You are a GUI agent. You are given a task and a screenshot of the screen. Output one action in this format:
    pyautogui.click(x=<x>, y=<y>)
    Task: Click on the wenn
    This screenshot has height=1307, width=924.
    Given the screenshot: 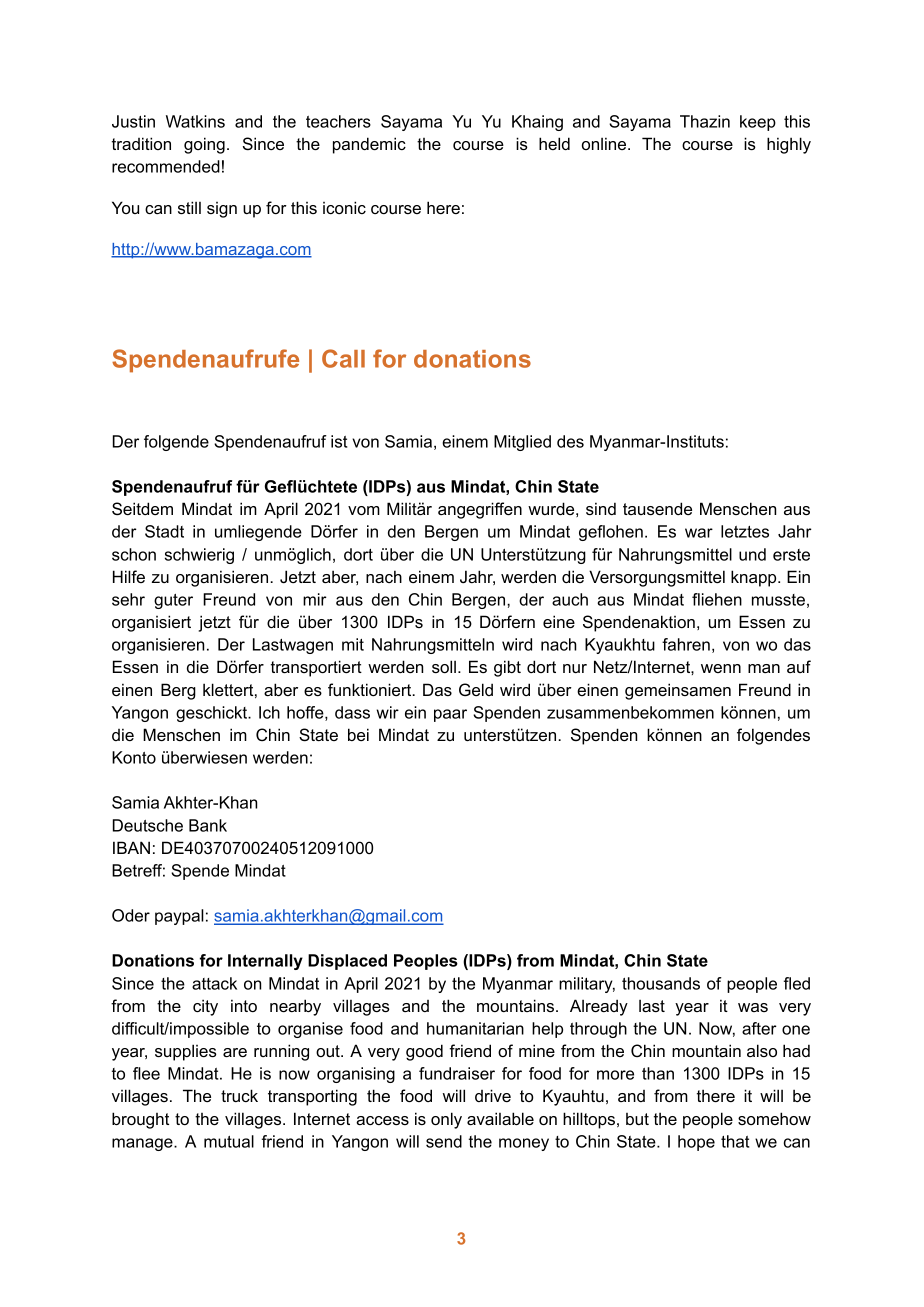 What is the action you would take?
    pyautogui.click(x=721, y=668)
